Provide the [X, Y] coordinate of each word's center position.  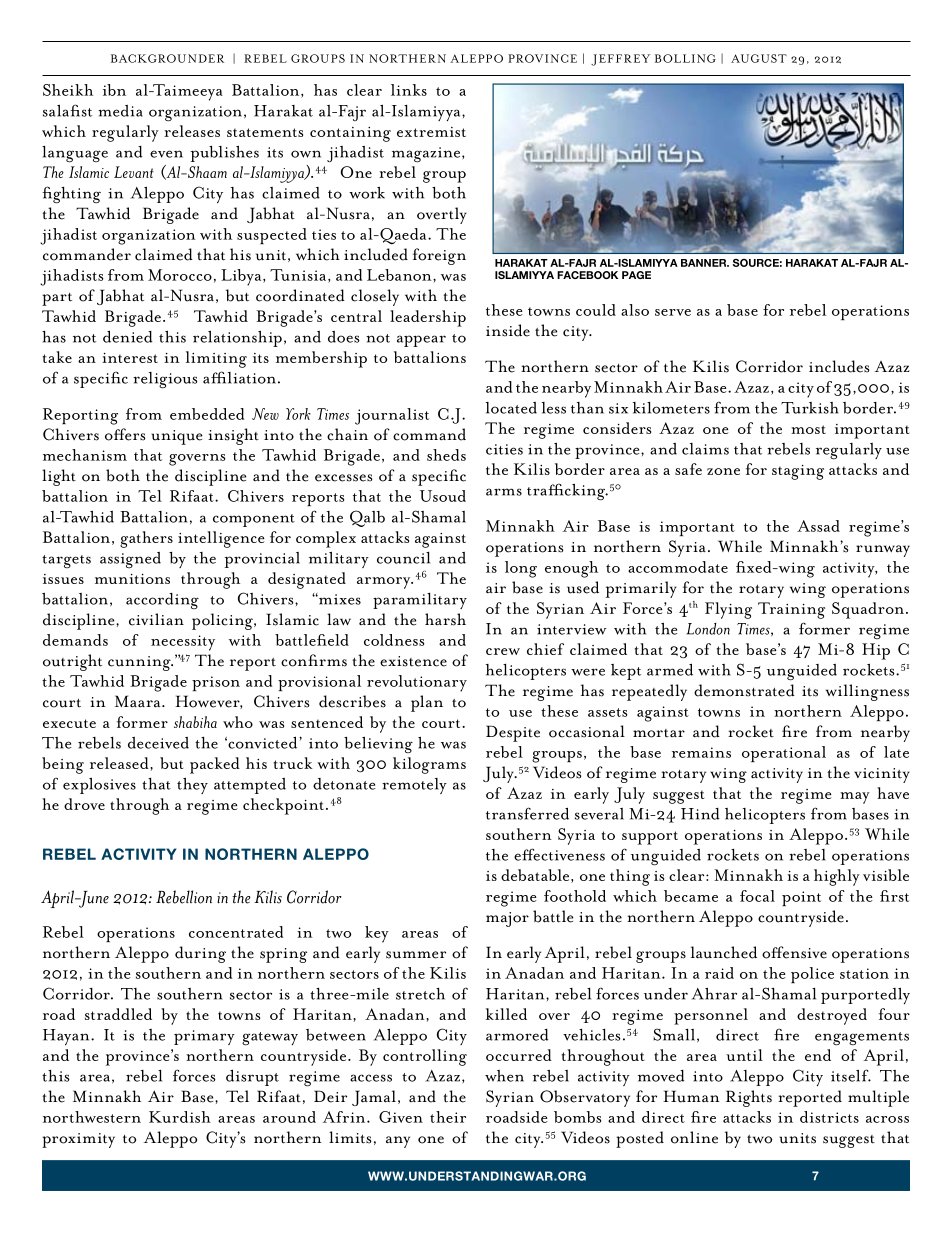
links [409, 90]
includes [839, 366]
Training [791, 610]
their [448, 1117]
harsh [445, 619]
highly [837, 877]
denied [127, 336]
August [759, 58]
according [162, 601]
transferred [527, 813]
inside [508, 330]
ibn [114, 90]
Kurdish [180, 1117]
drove [84, 804]
